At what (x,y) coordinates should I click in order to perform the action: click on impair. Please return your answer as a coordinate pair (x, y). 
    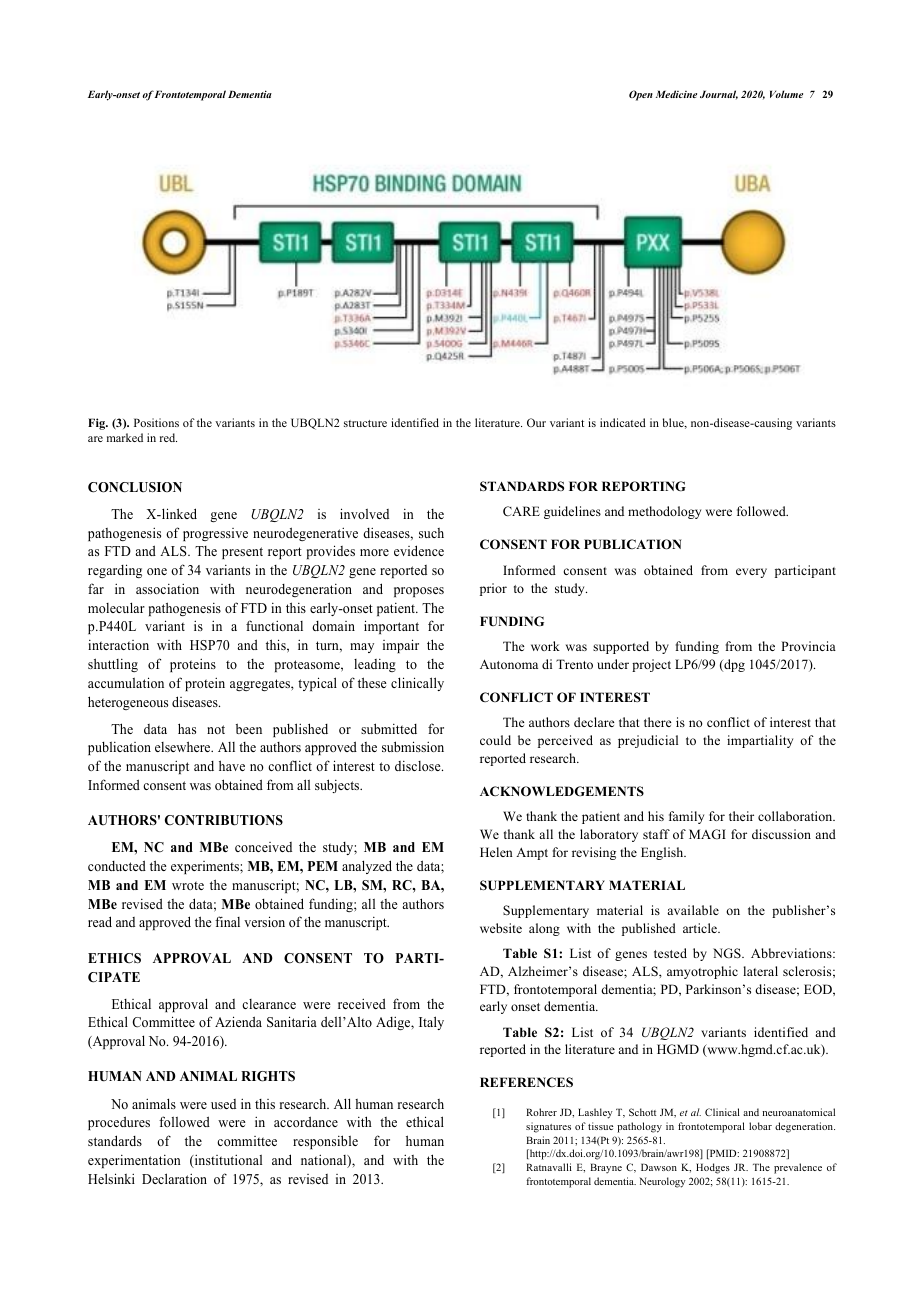
    Looking at the image, I should click on (401, 646).
